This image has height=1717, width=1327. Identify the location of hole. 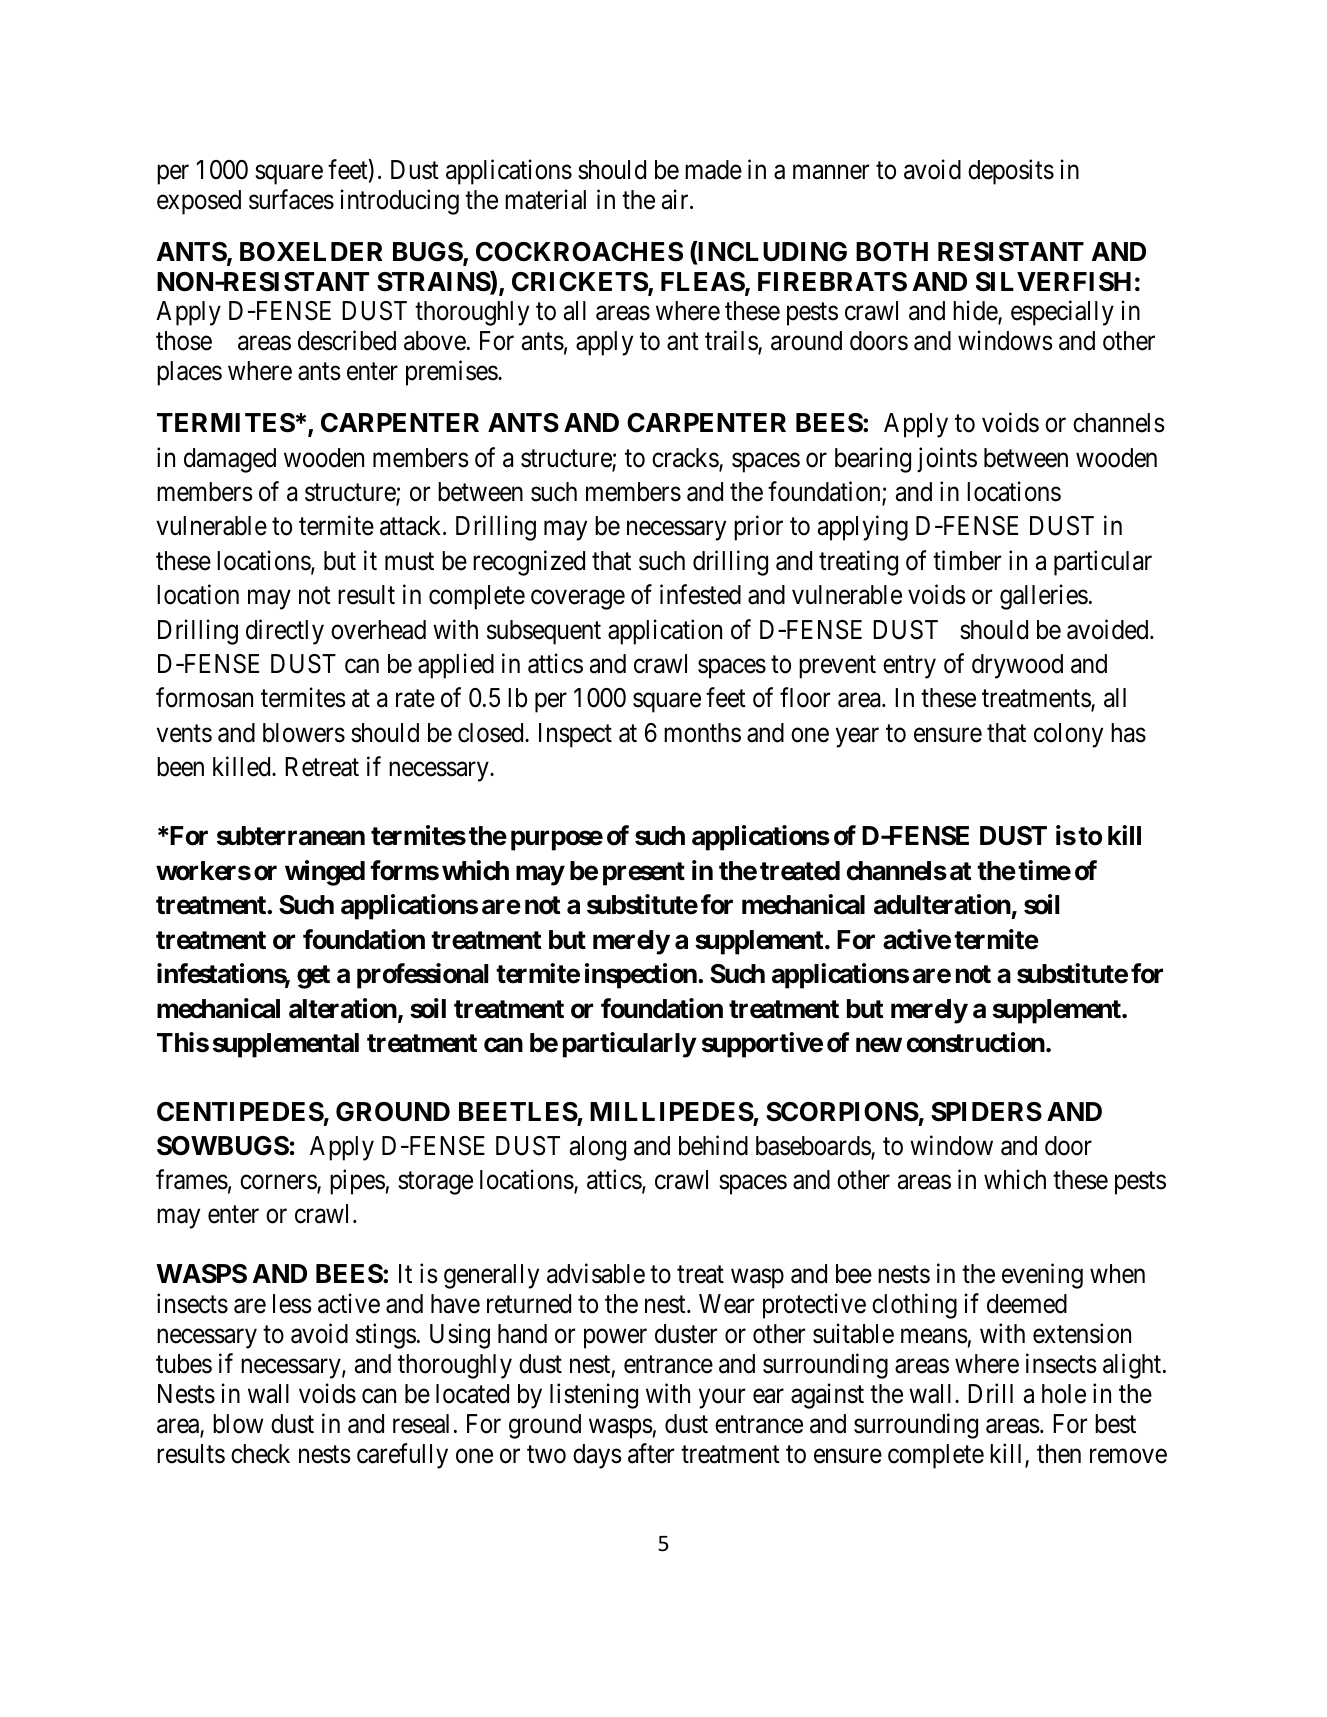
(1064, 1394).
